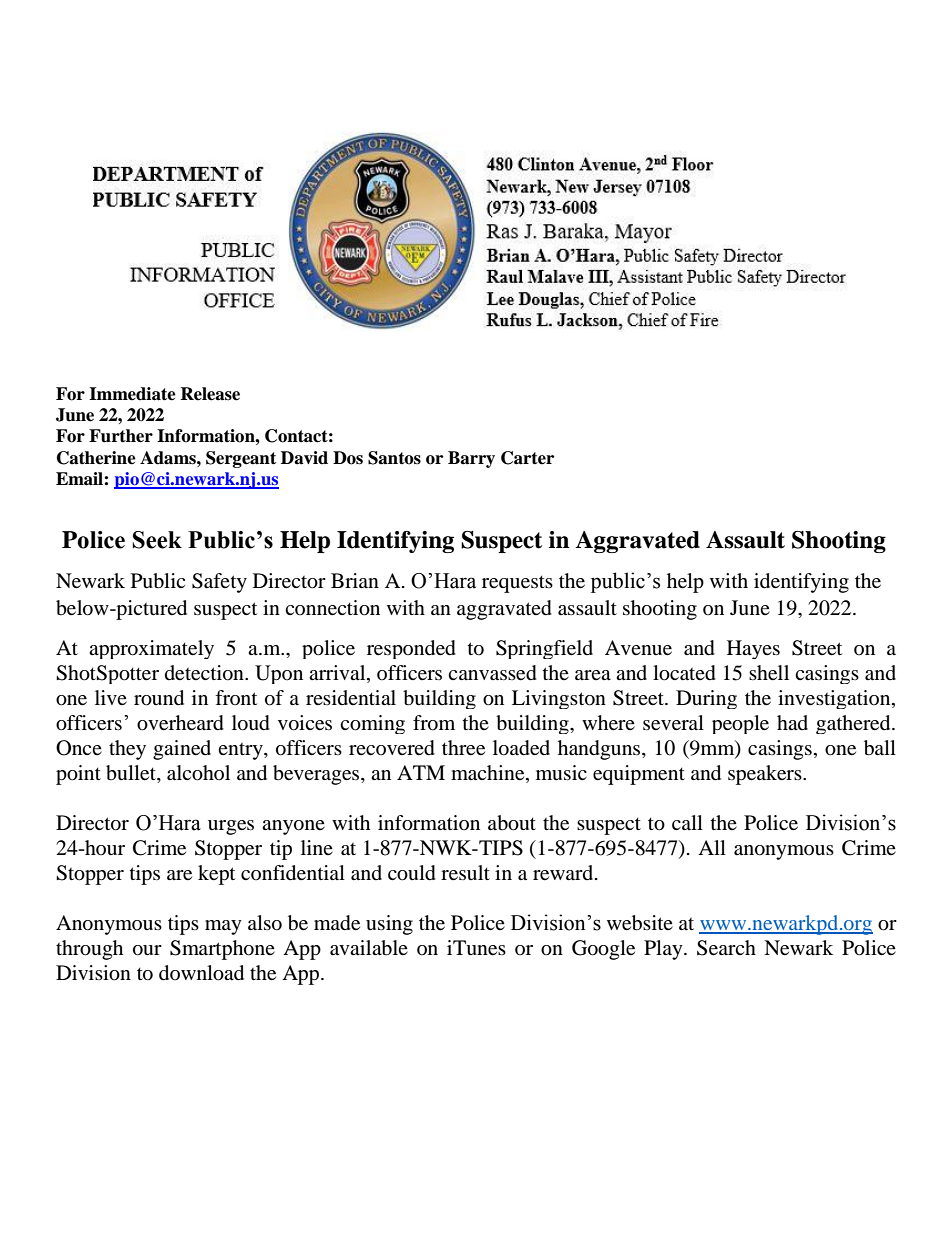 This screenshot has width=952, height=1233. What do you see at coordinates (198, 773) in the screenshot?
I see `alcohol` at bounding box center [198, 773].
